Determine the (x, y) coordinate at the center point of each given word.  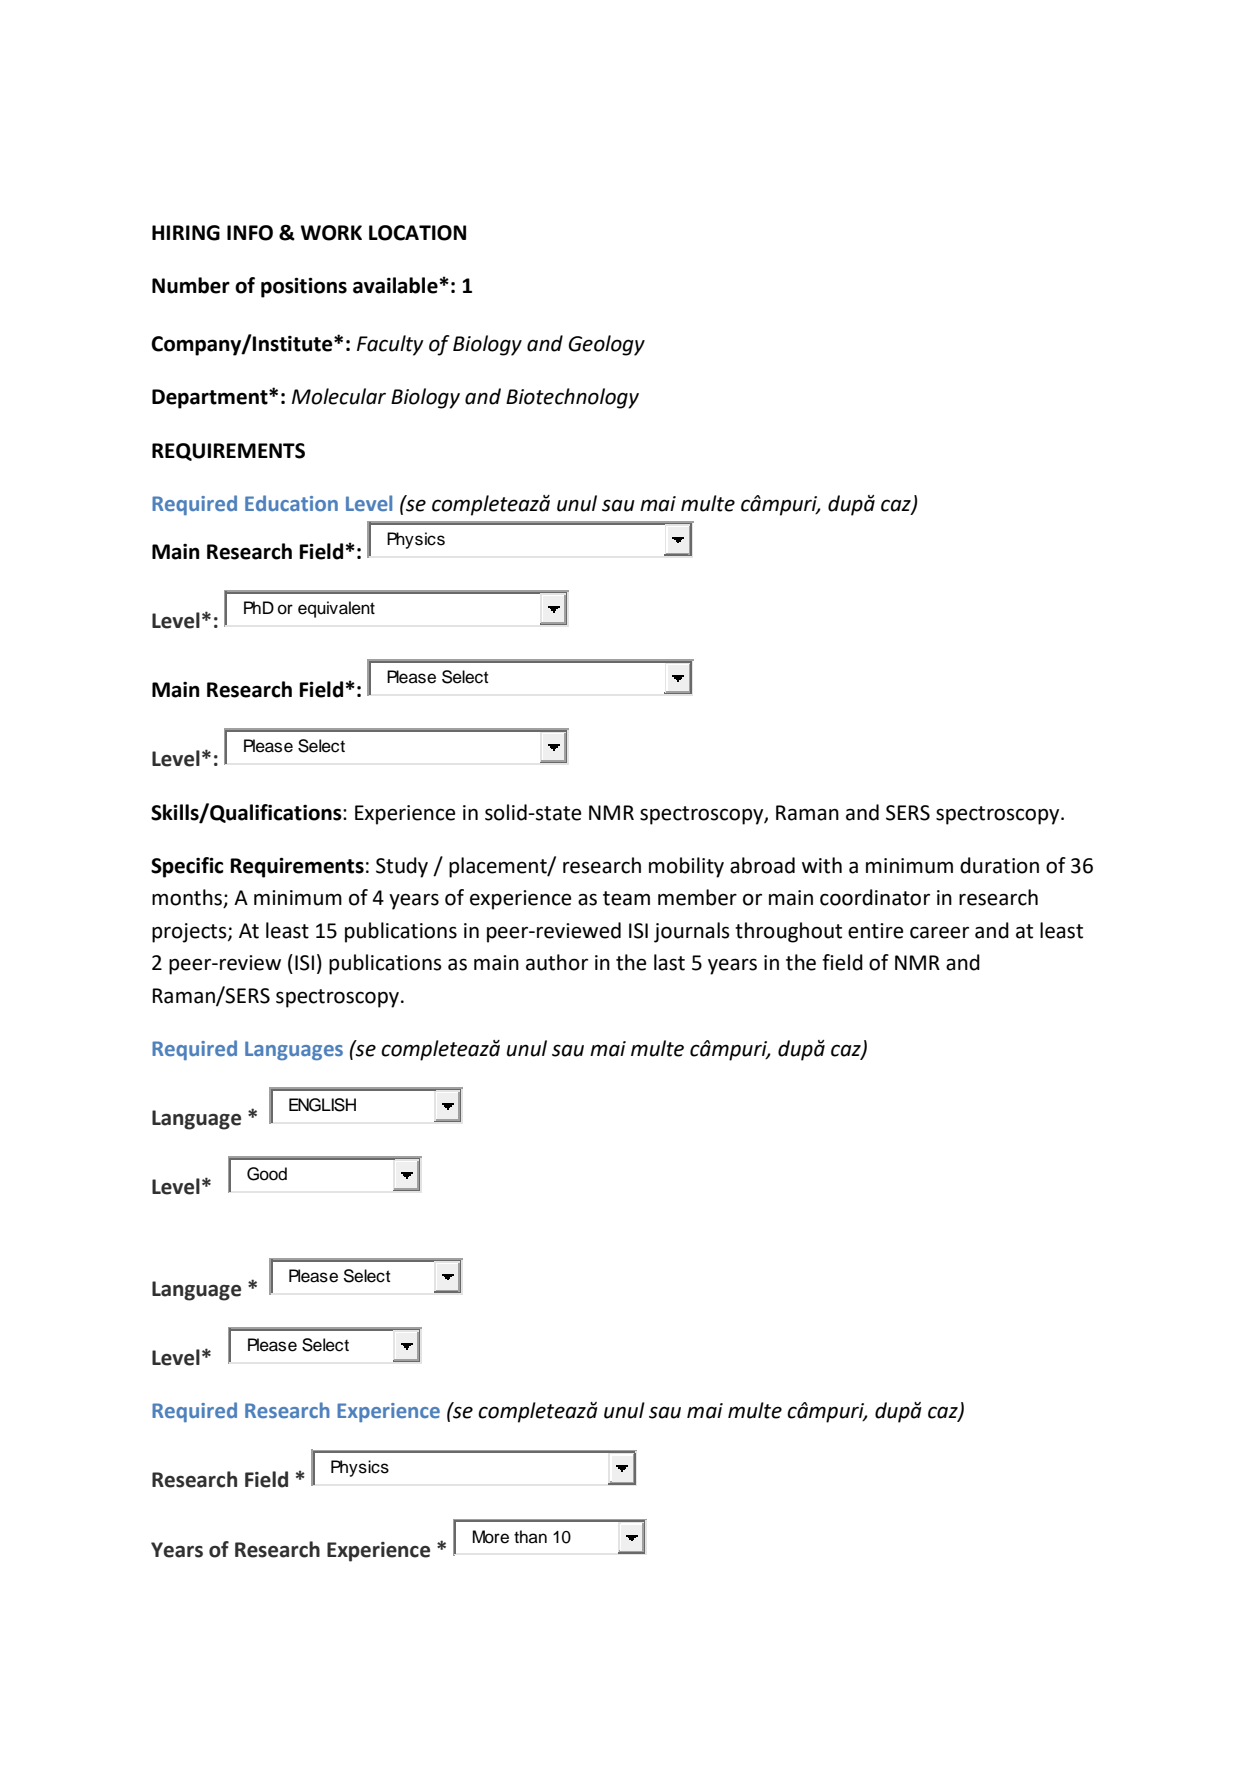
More (491, 1537)
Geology (607, 345)
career (939, 932)
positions (304, 287)
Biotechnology (572, 398)
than (530, 1537)
